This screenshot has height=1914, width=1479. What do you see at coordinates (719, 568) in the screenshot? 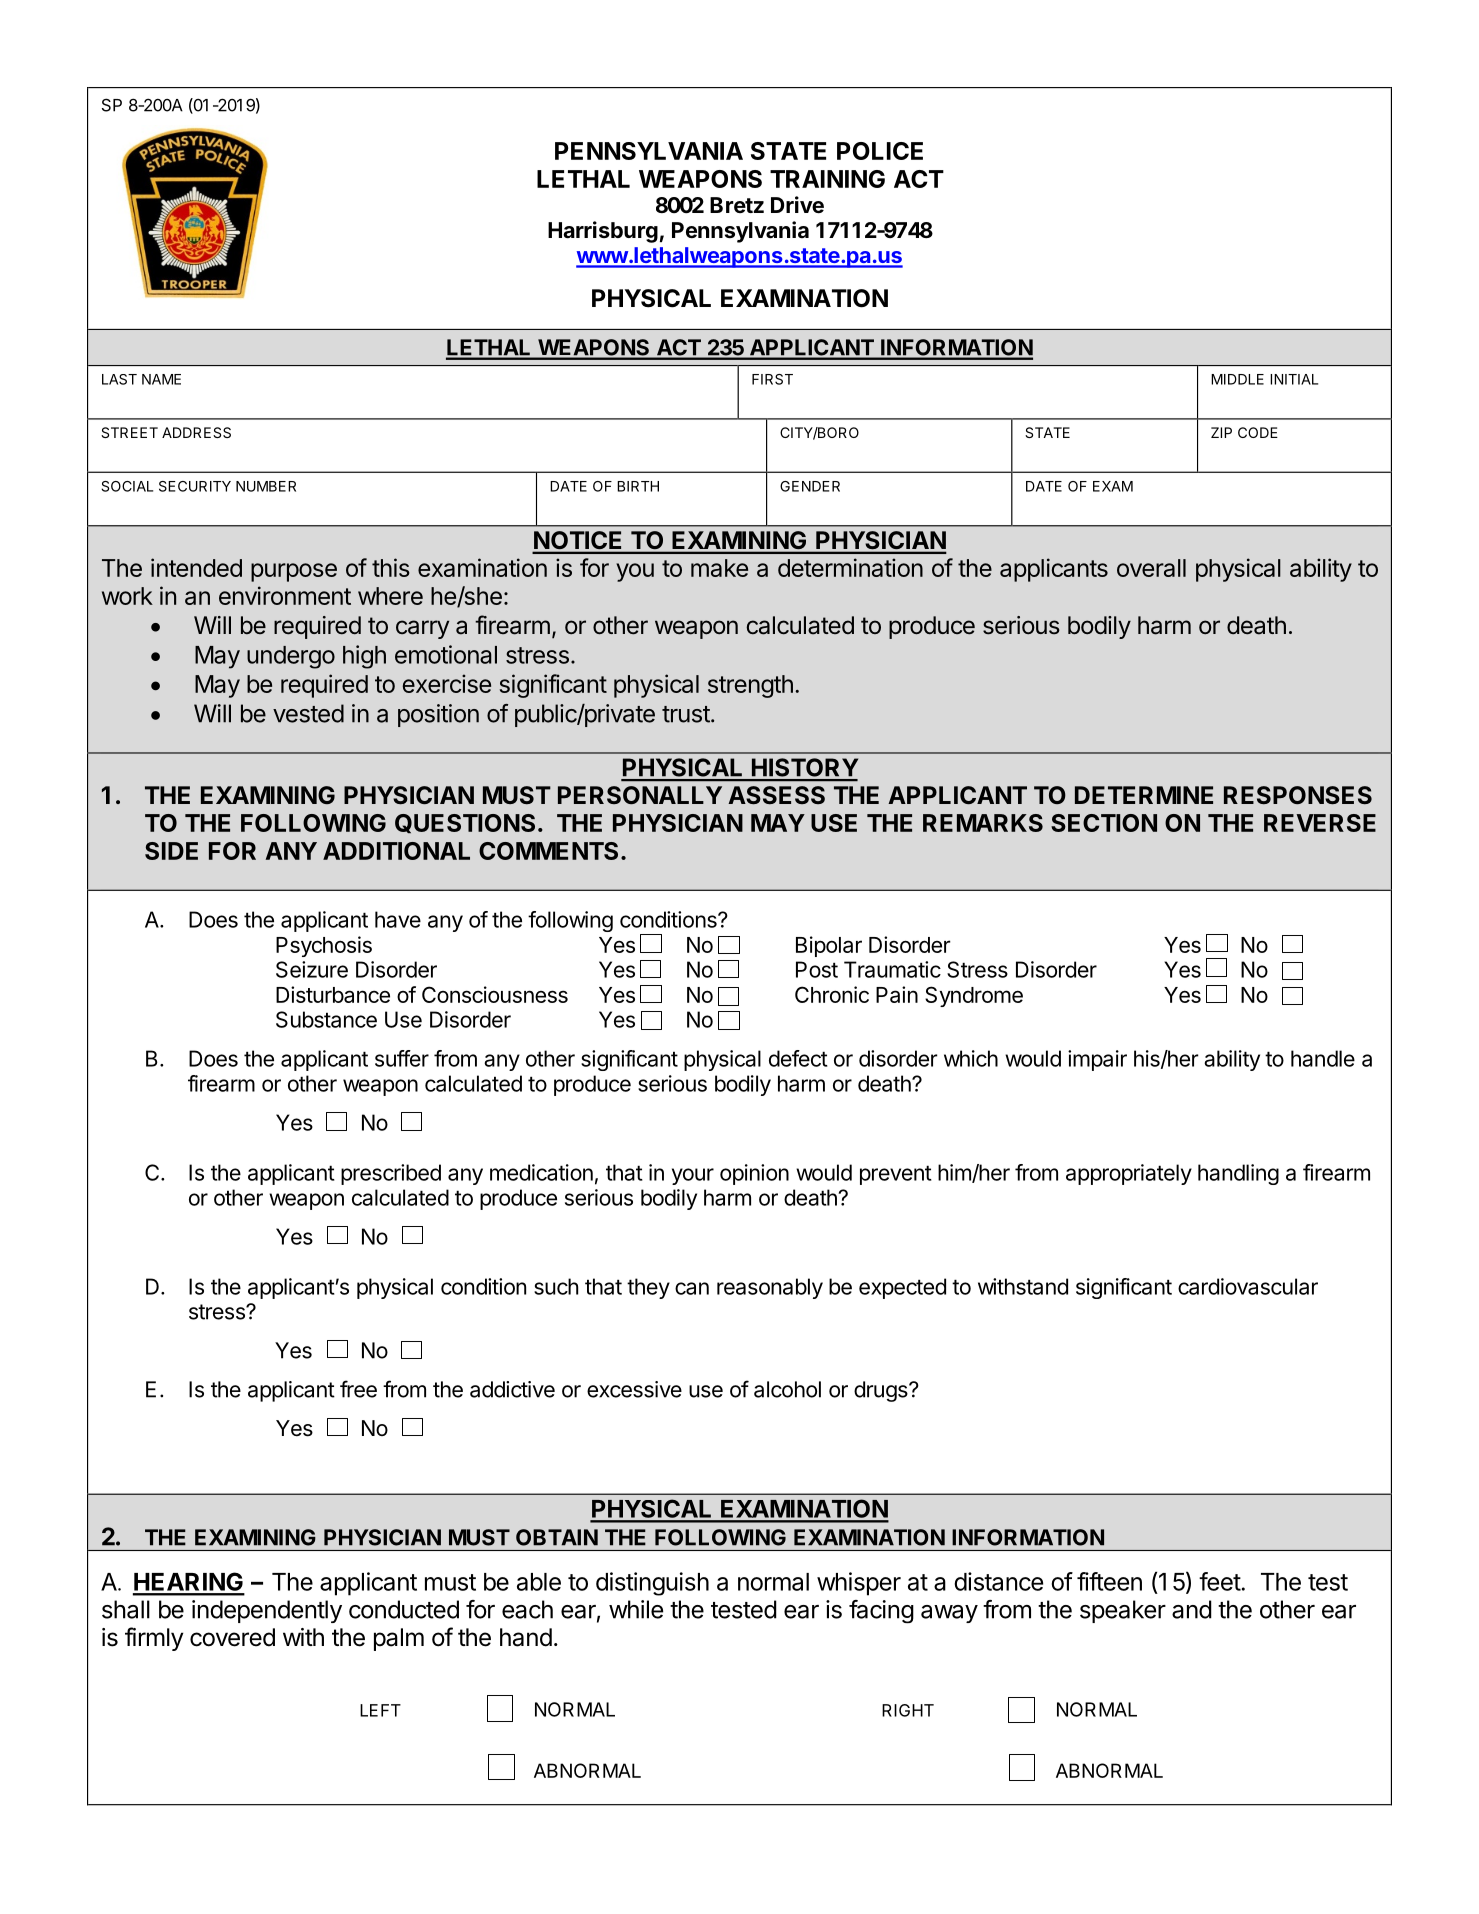
I see `make` at bounding box center [719, 568].
